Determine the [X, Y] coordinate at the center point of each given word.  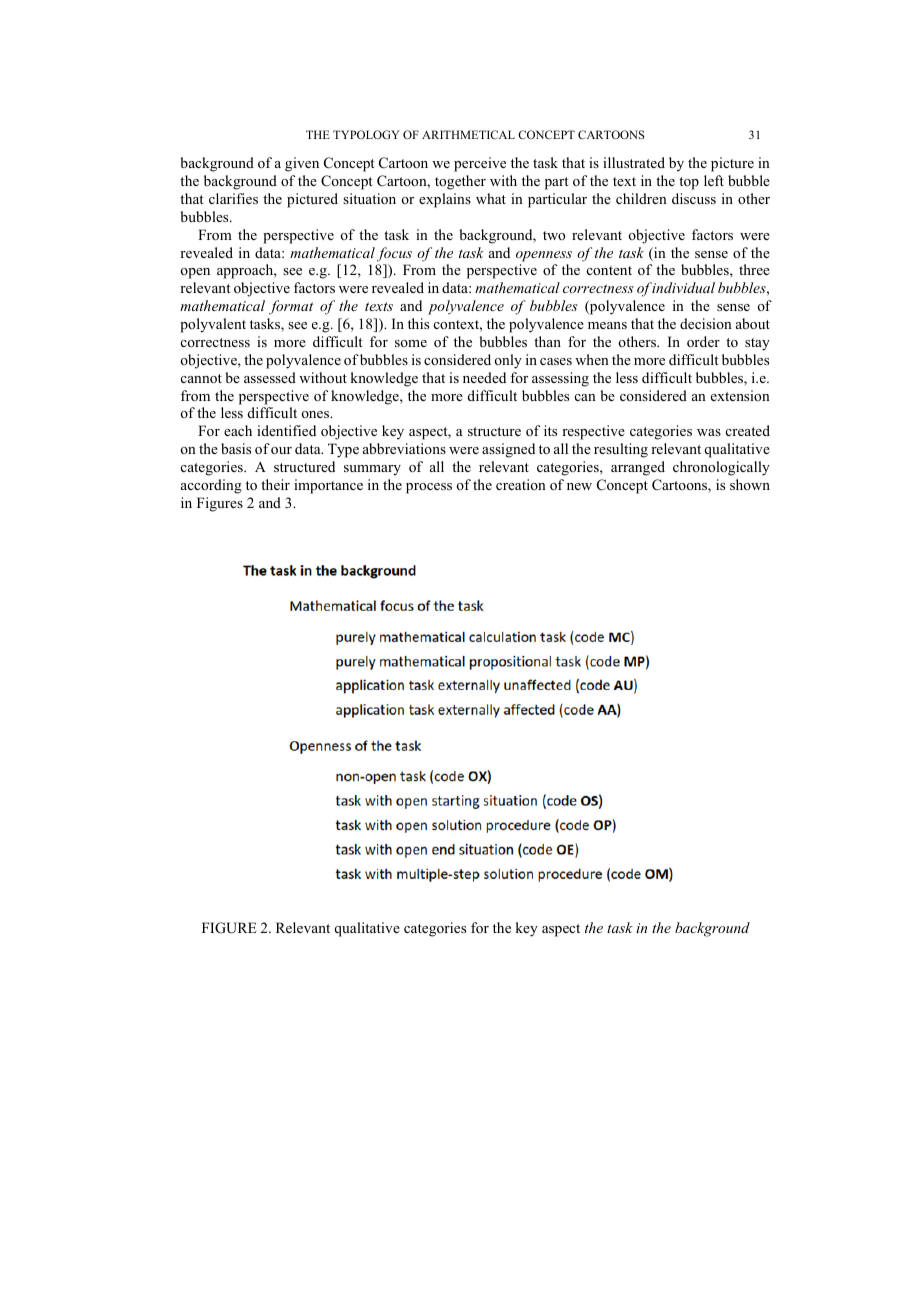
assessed [270, 377]
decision [706, 323]
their [275, 484]
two [554, 235]
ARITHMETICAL [468, 134]
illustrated [634, 162]
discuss [694, 198]
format [291, 307]
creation [521, 484]
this [418, 323]
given [302, 164]
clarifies [233, 198]
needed [484, 377]
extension [740, 395]
